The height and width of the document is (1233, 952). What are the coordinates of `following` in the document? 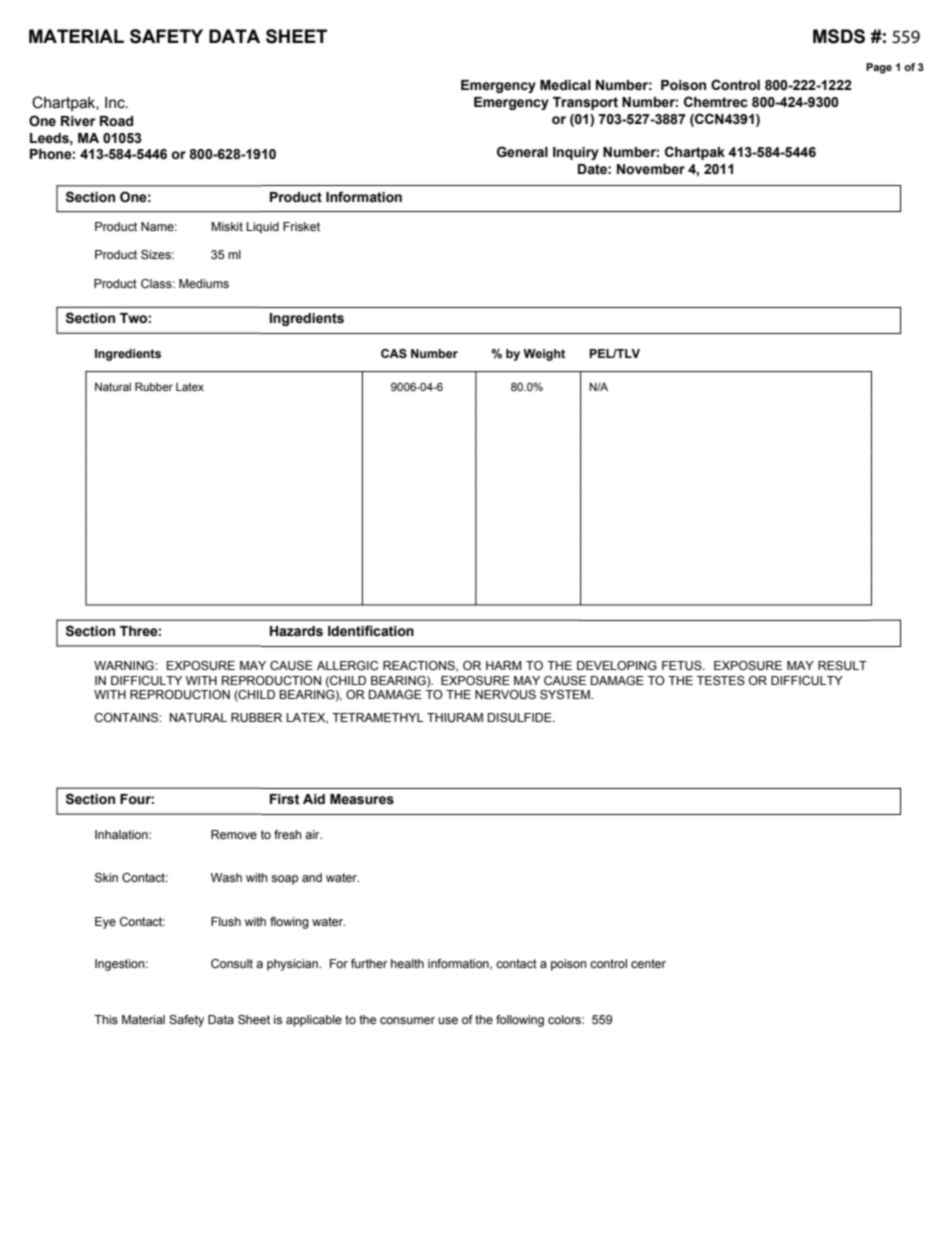 It's located at (520, 1021).
